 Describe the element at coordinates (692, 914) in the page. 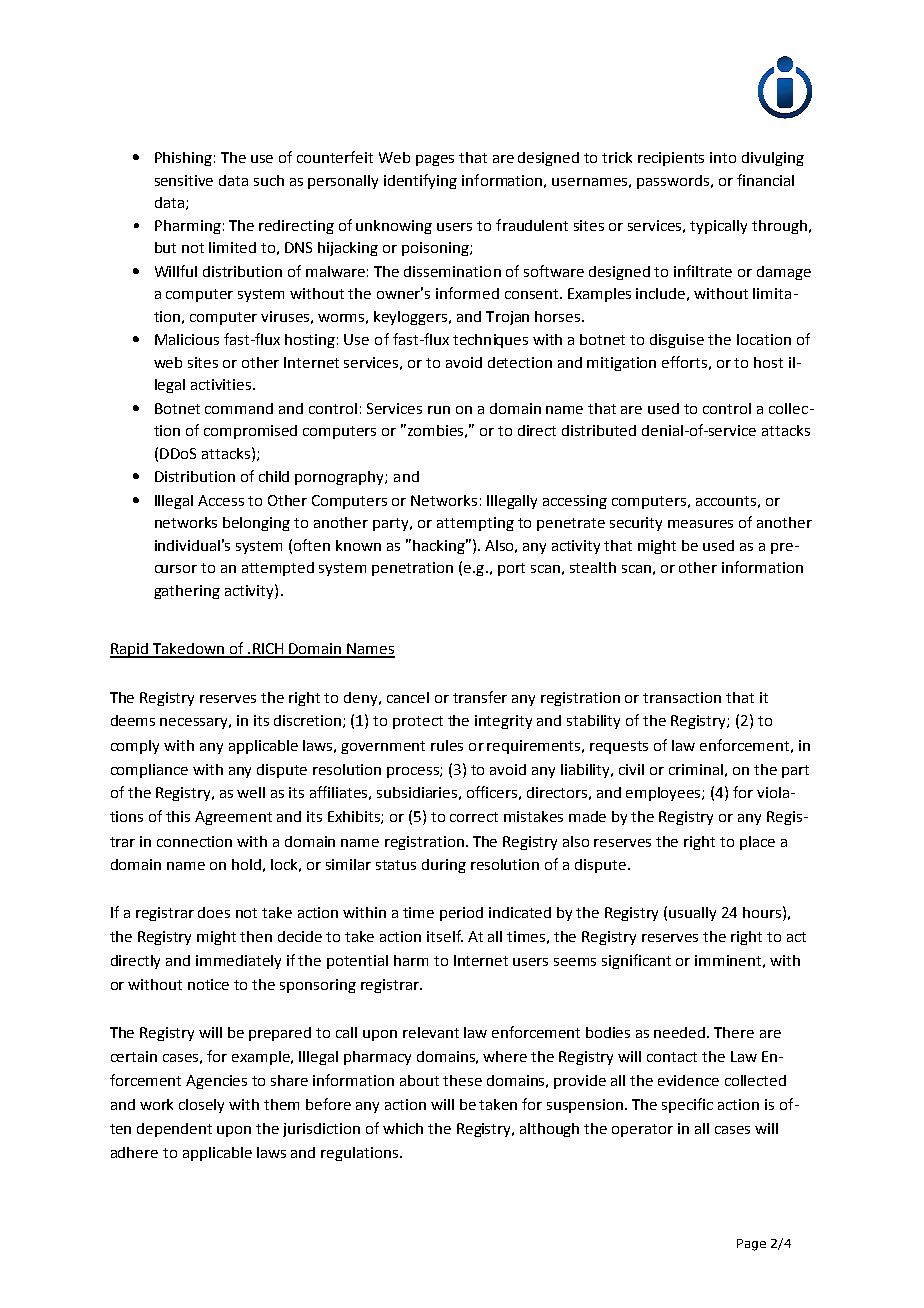

I see `usually` at that location.
